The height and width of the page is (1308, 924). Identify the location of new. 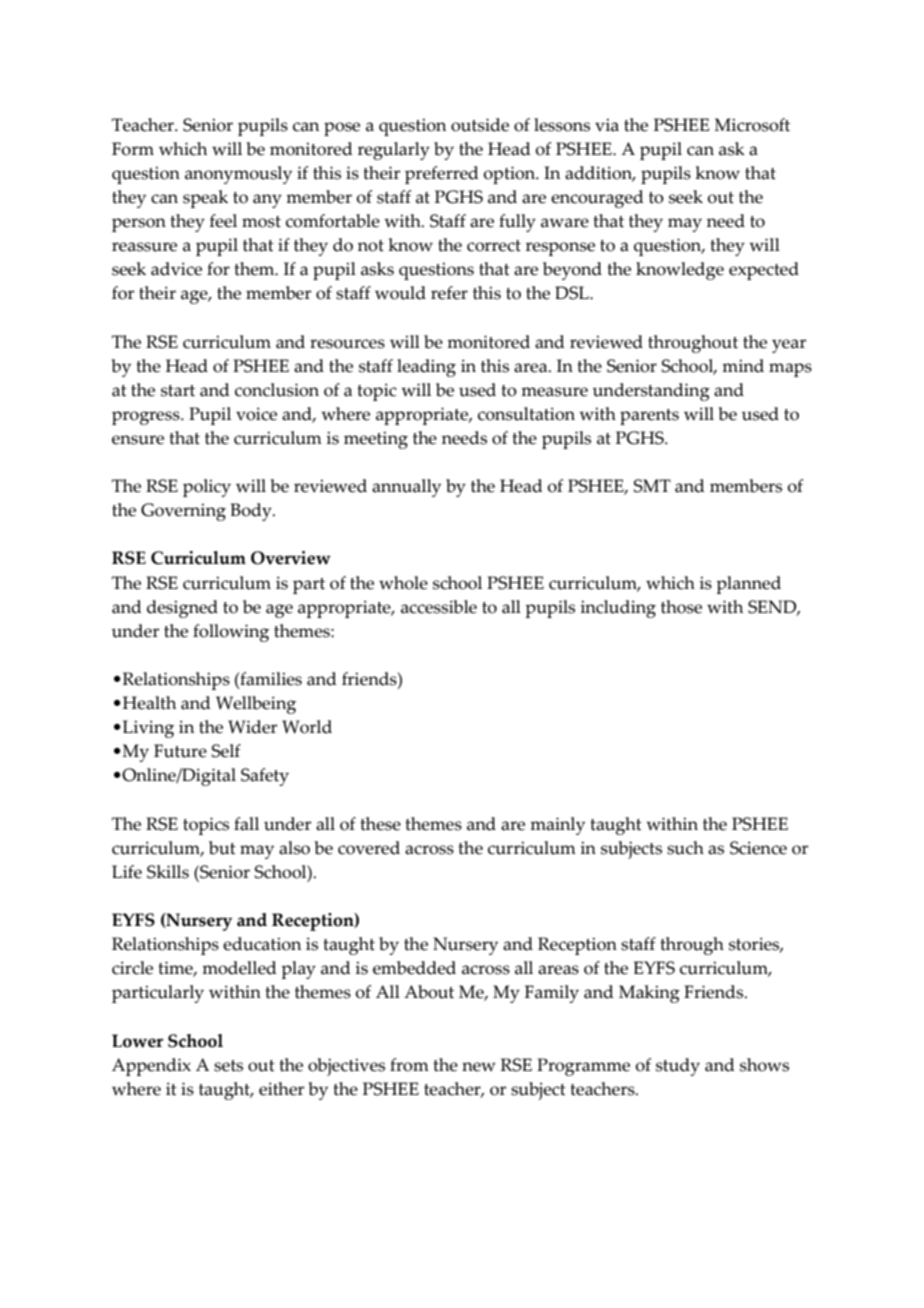
(479, 1067).
